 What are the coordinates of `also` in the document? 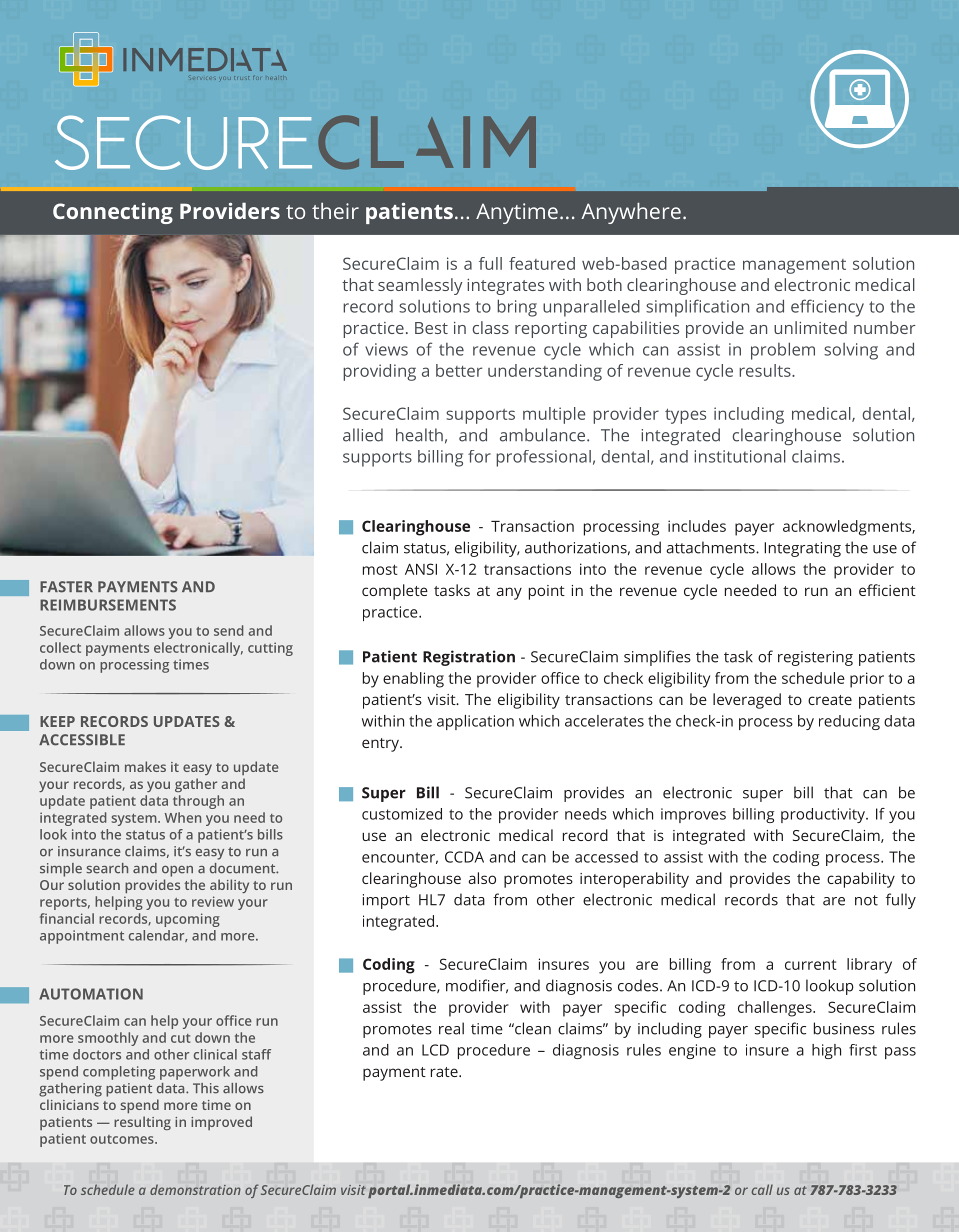 It's located at (482, 878).
